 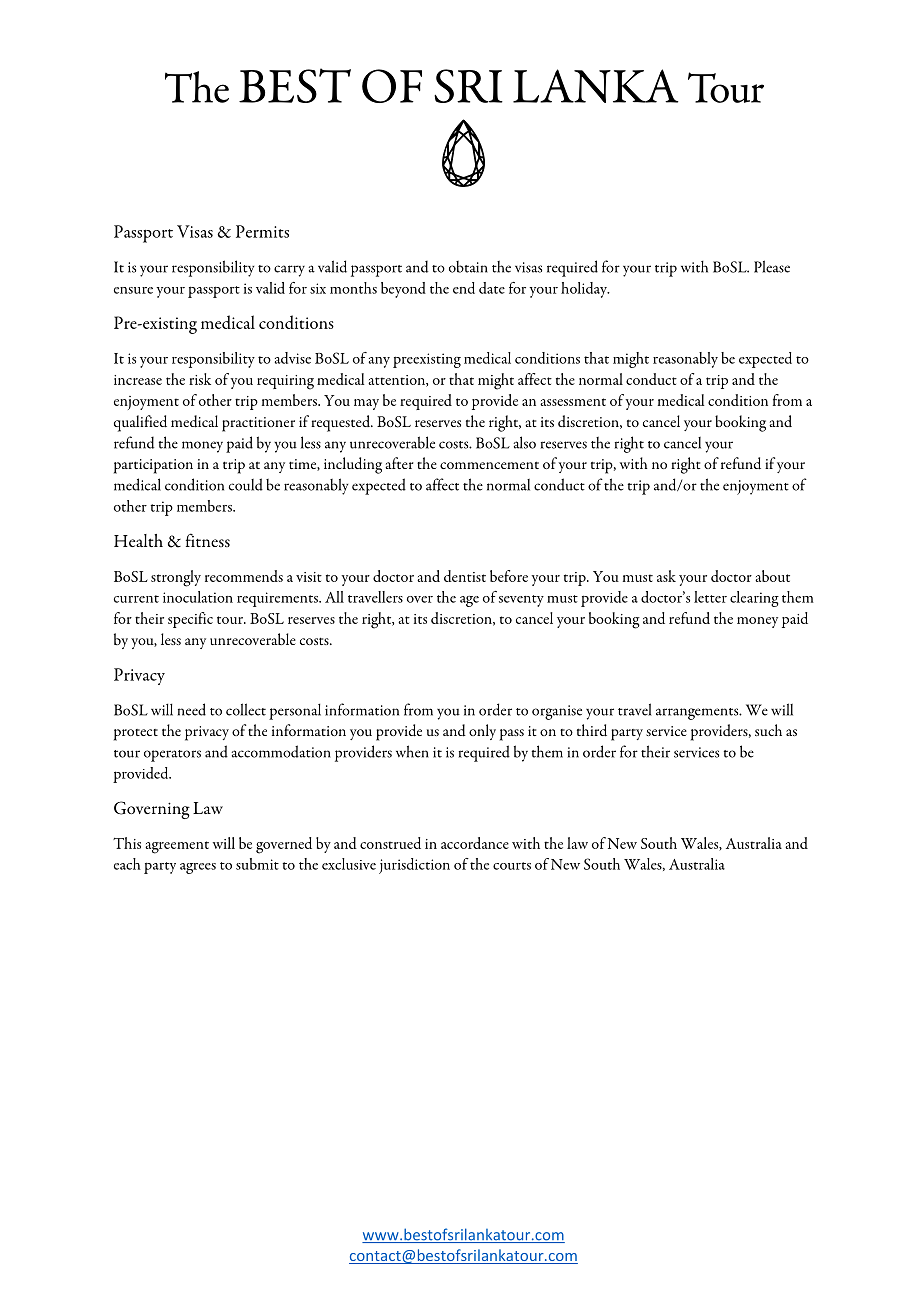 What do you see at coordinates (190, 620) in the screenshot?
I see `specific` at bounding box center [190, 620].
